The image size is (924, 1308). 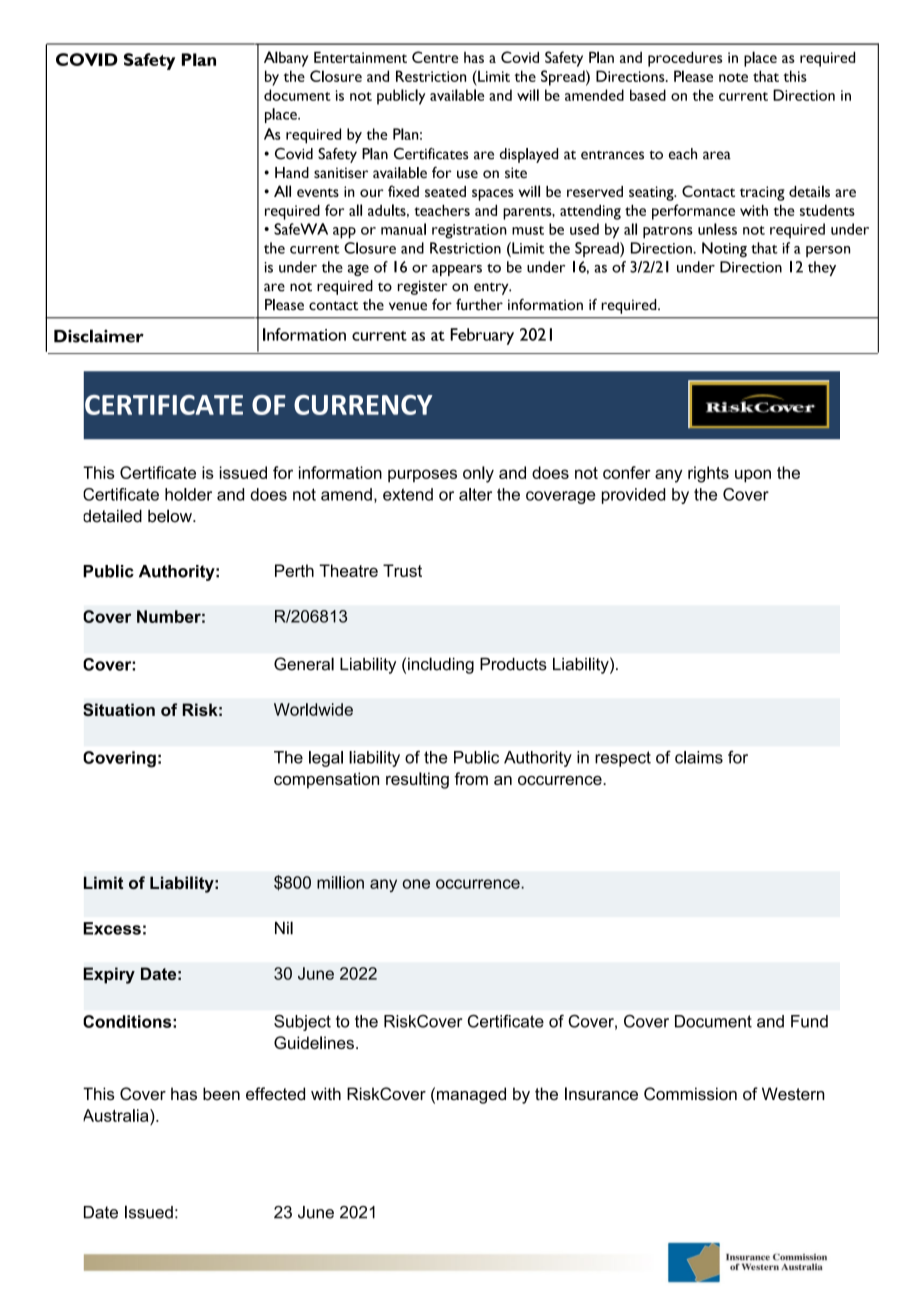 What do you see at coordinates (699, 757) in the image?
I see `claims` at bounding box center [699, 757].
